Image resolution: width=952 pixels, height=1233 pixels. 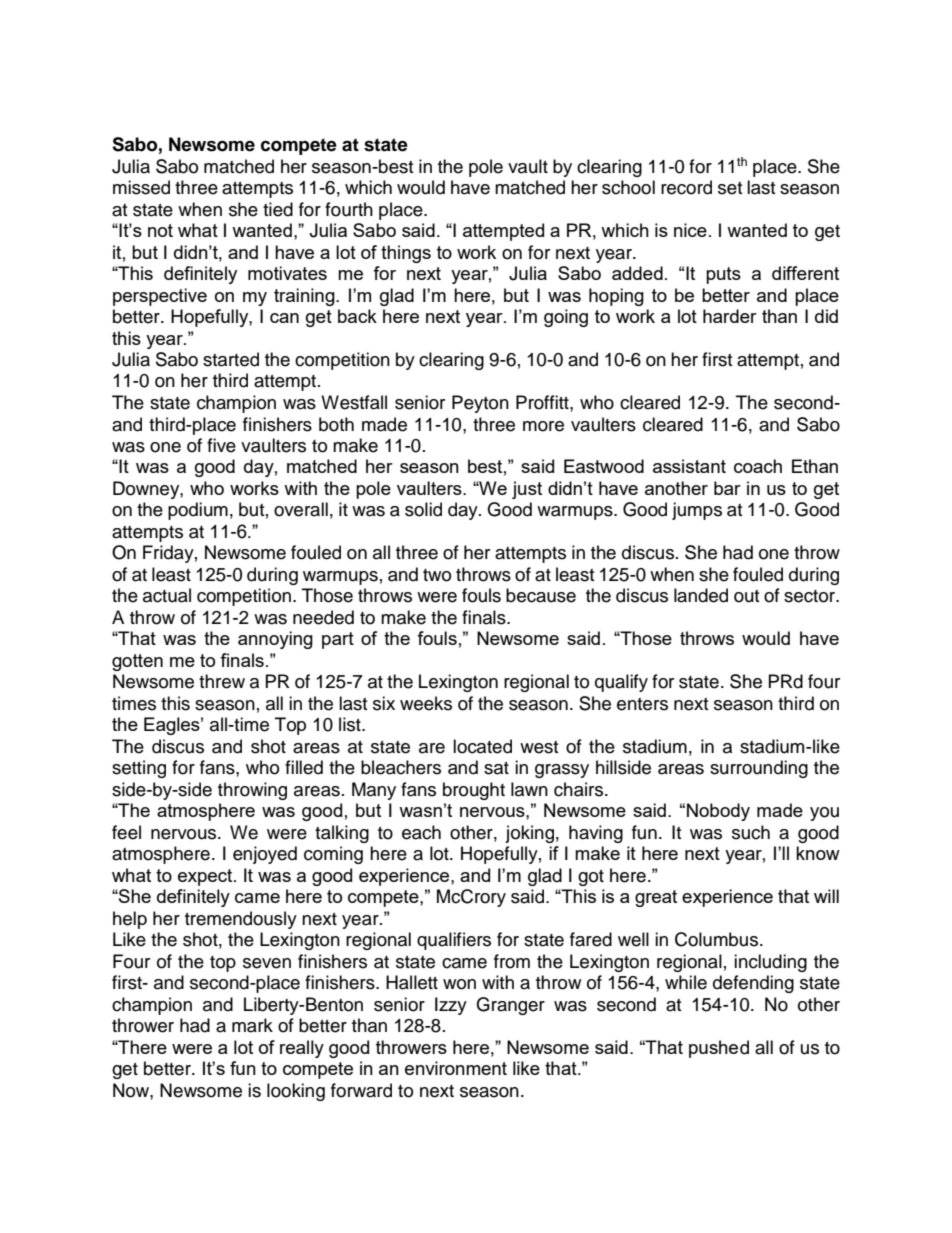 I want to click on tied, so click(x=278, y=209).
